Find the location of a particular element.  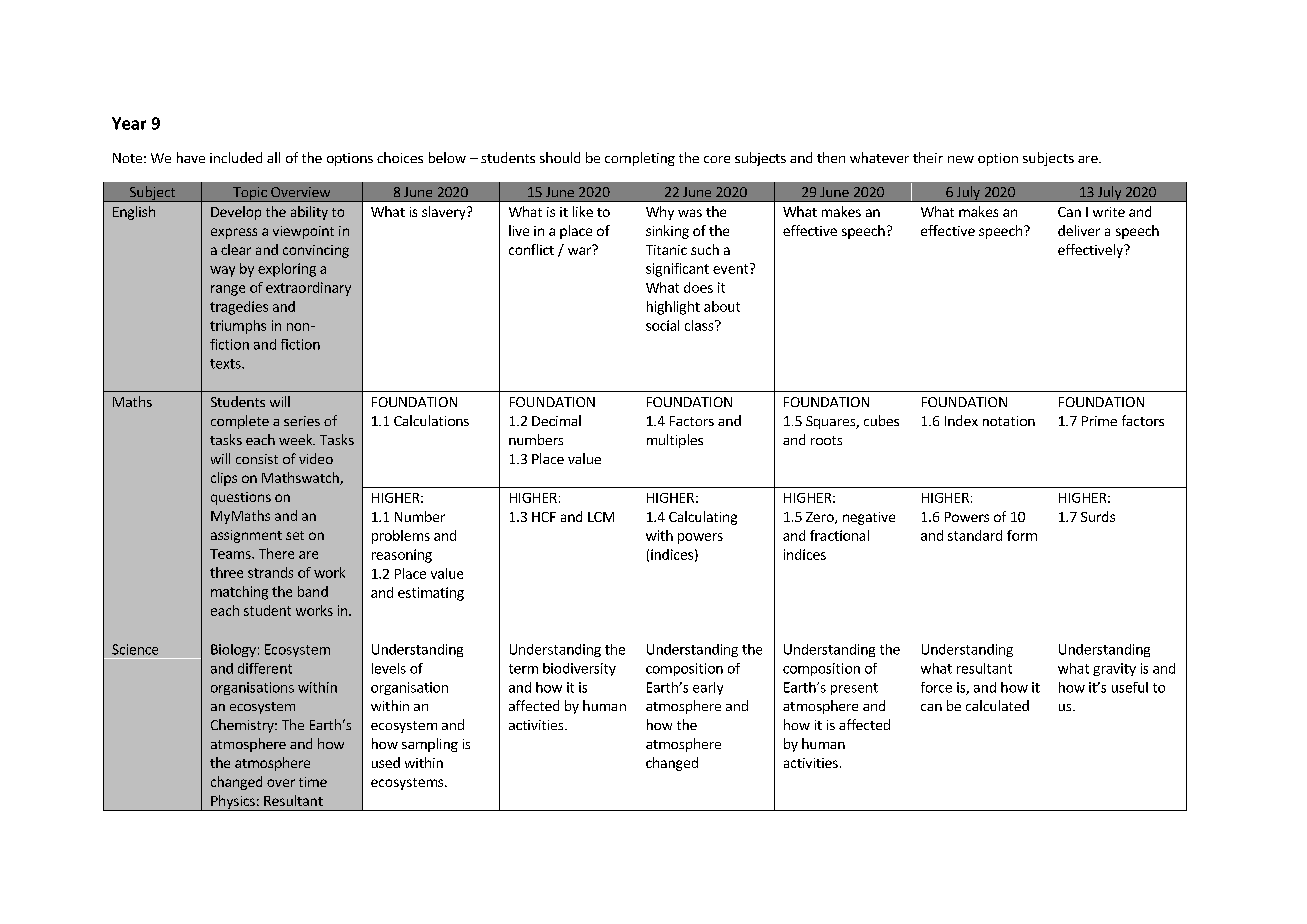

consist is located at coordinates (257, 459).
